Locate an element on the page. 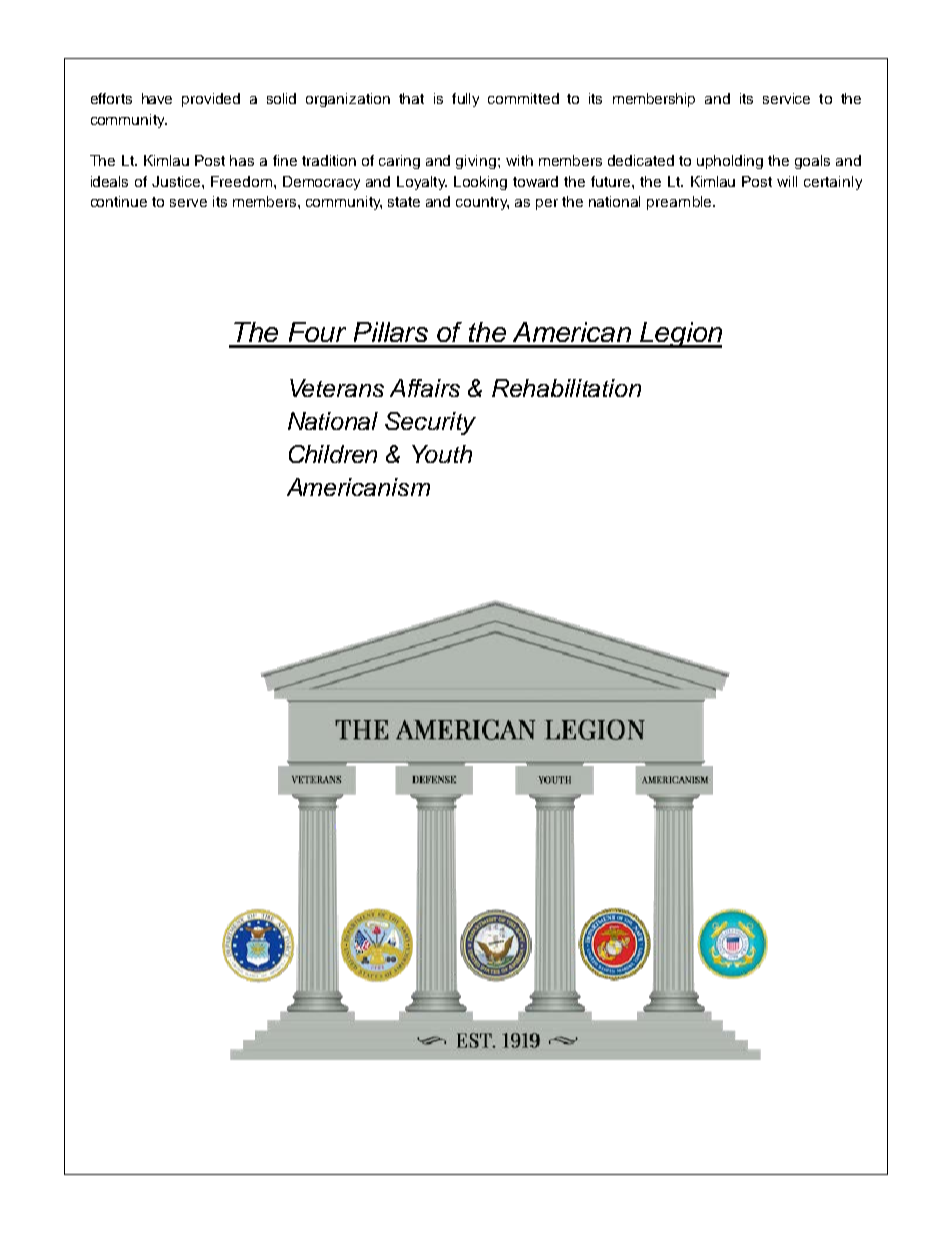 This page has width=952, height=1233. serve is located at coordinates (188, 203).
